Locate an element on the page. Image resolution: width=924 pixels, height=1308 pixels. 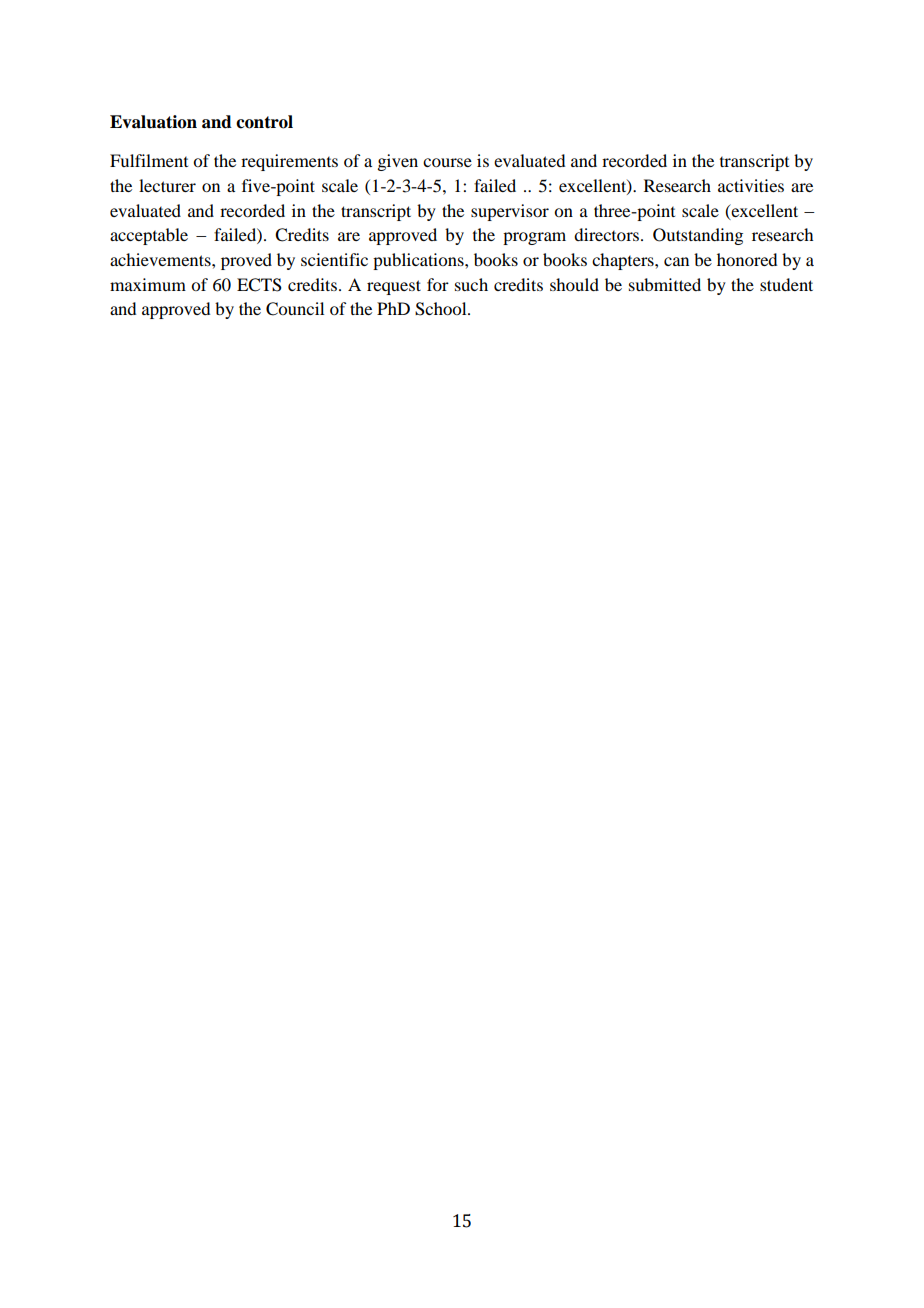
course is located at coordinates (447, 162).
